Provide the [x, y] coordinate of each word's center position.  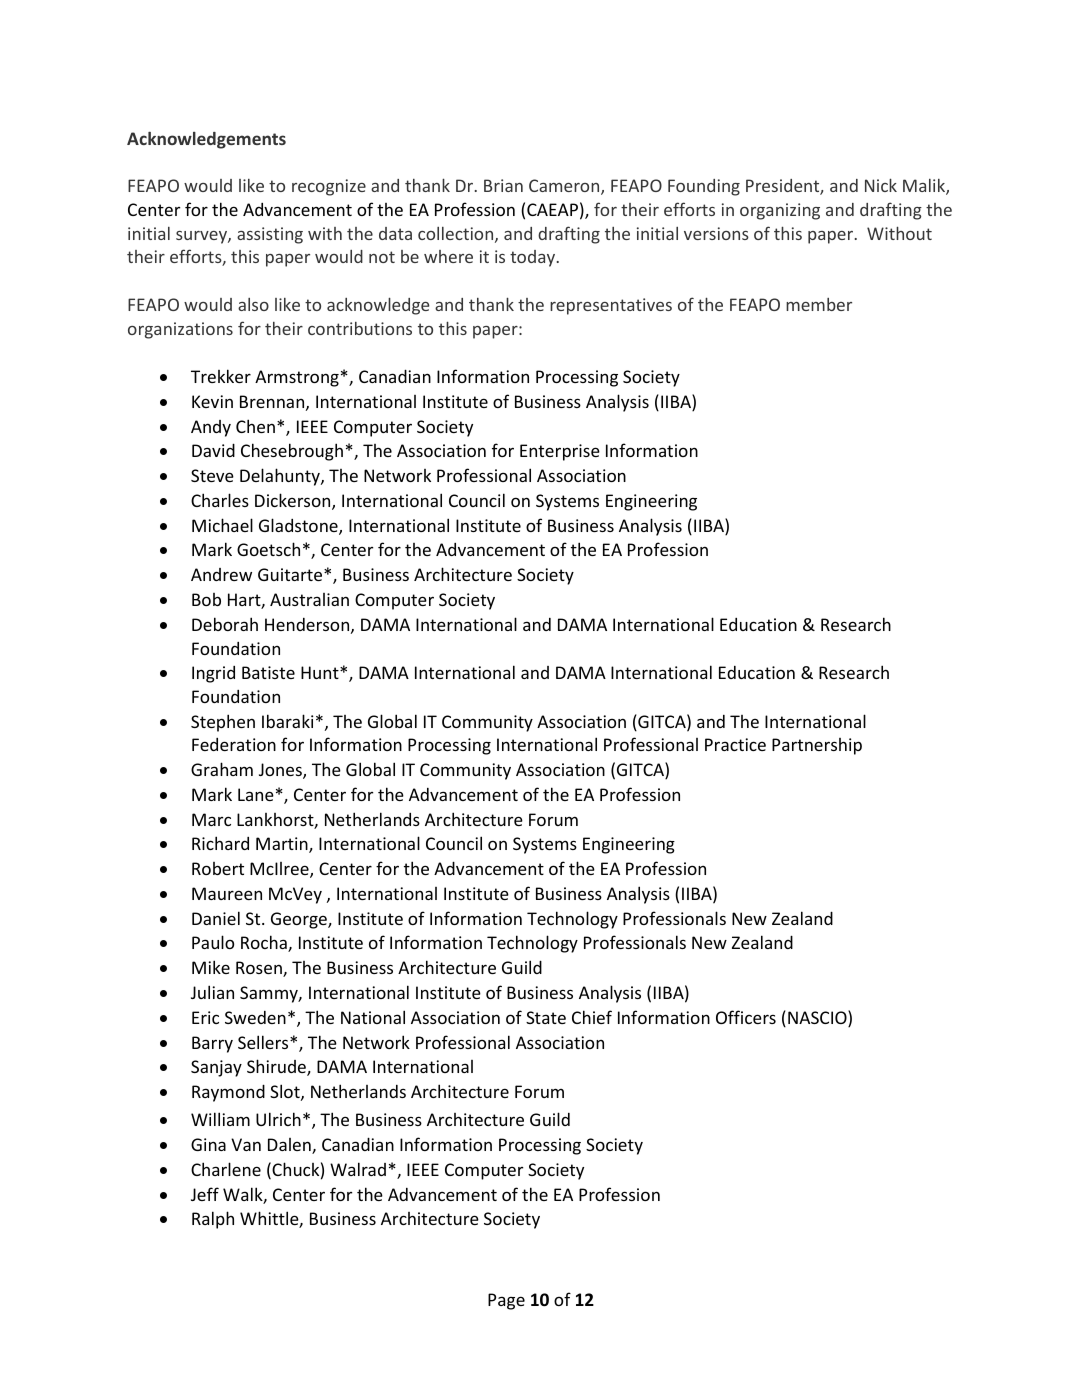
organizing [780, 211]
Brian [503, 185]
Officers [746, 1017]
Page [506, 1301]
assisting [270, 235]
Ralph [213, 1220]
